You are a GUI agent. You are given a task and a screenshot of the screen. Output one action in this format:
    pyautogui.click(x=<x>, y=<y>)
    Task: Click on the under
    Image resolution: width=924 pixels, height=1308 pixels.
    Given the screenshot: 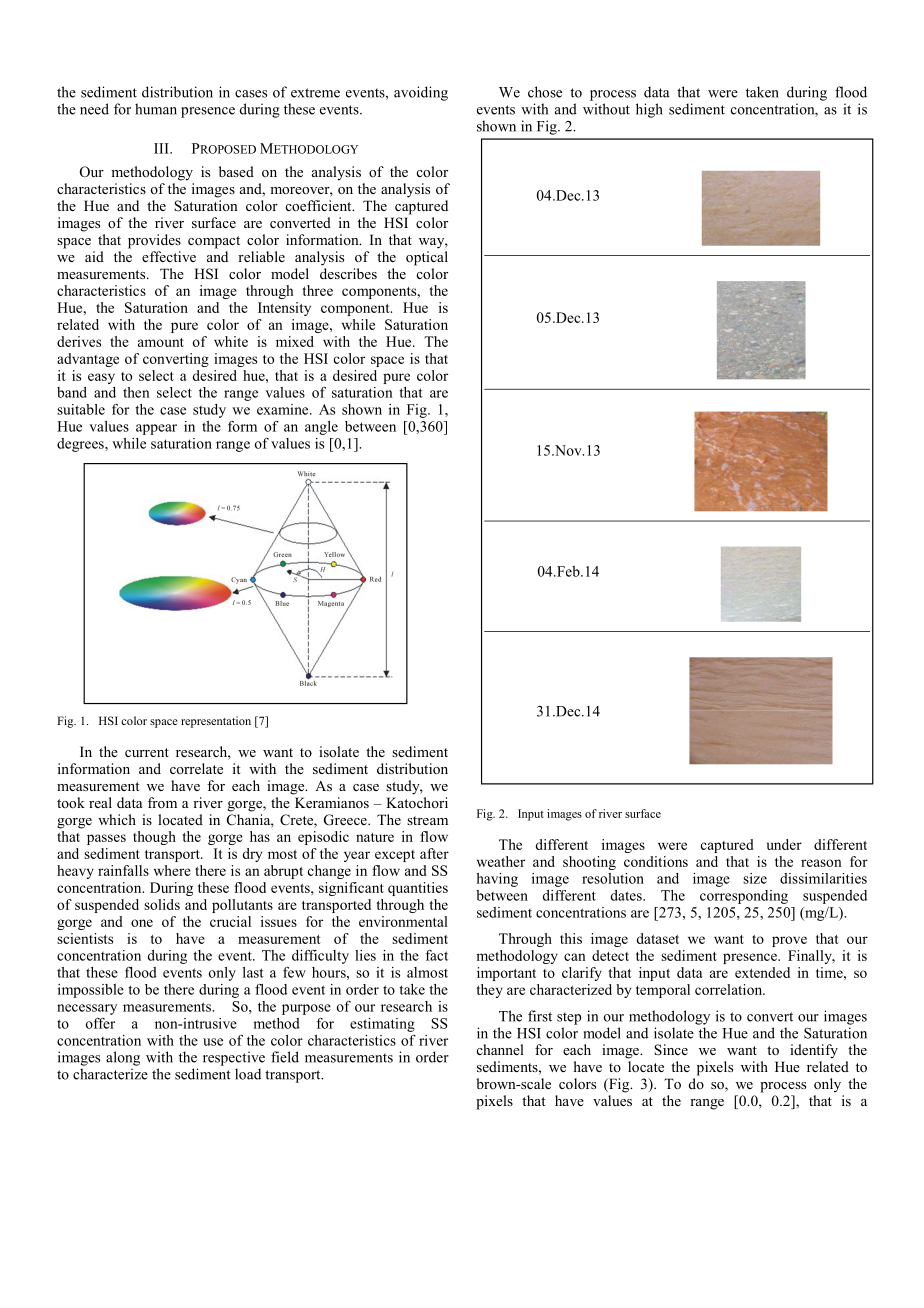 What is the action you would take?
    pyautogui.click(x=784, y=844)
